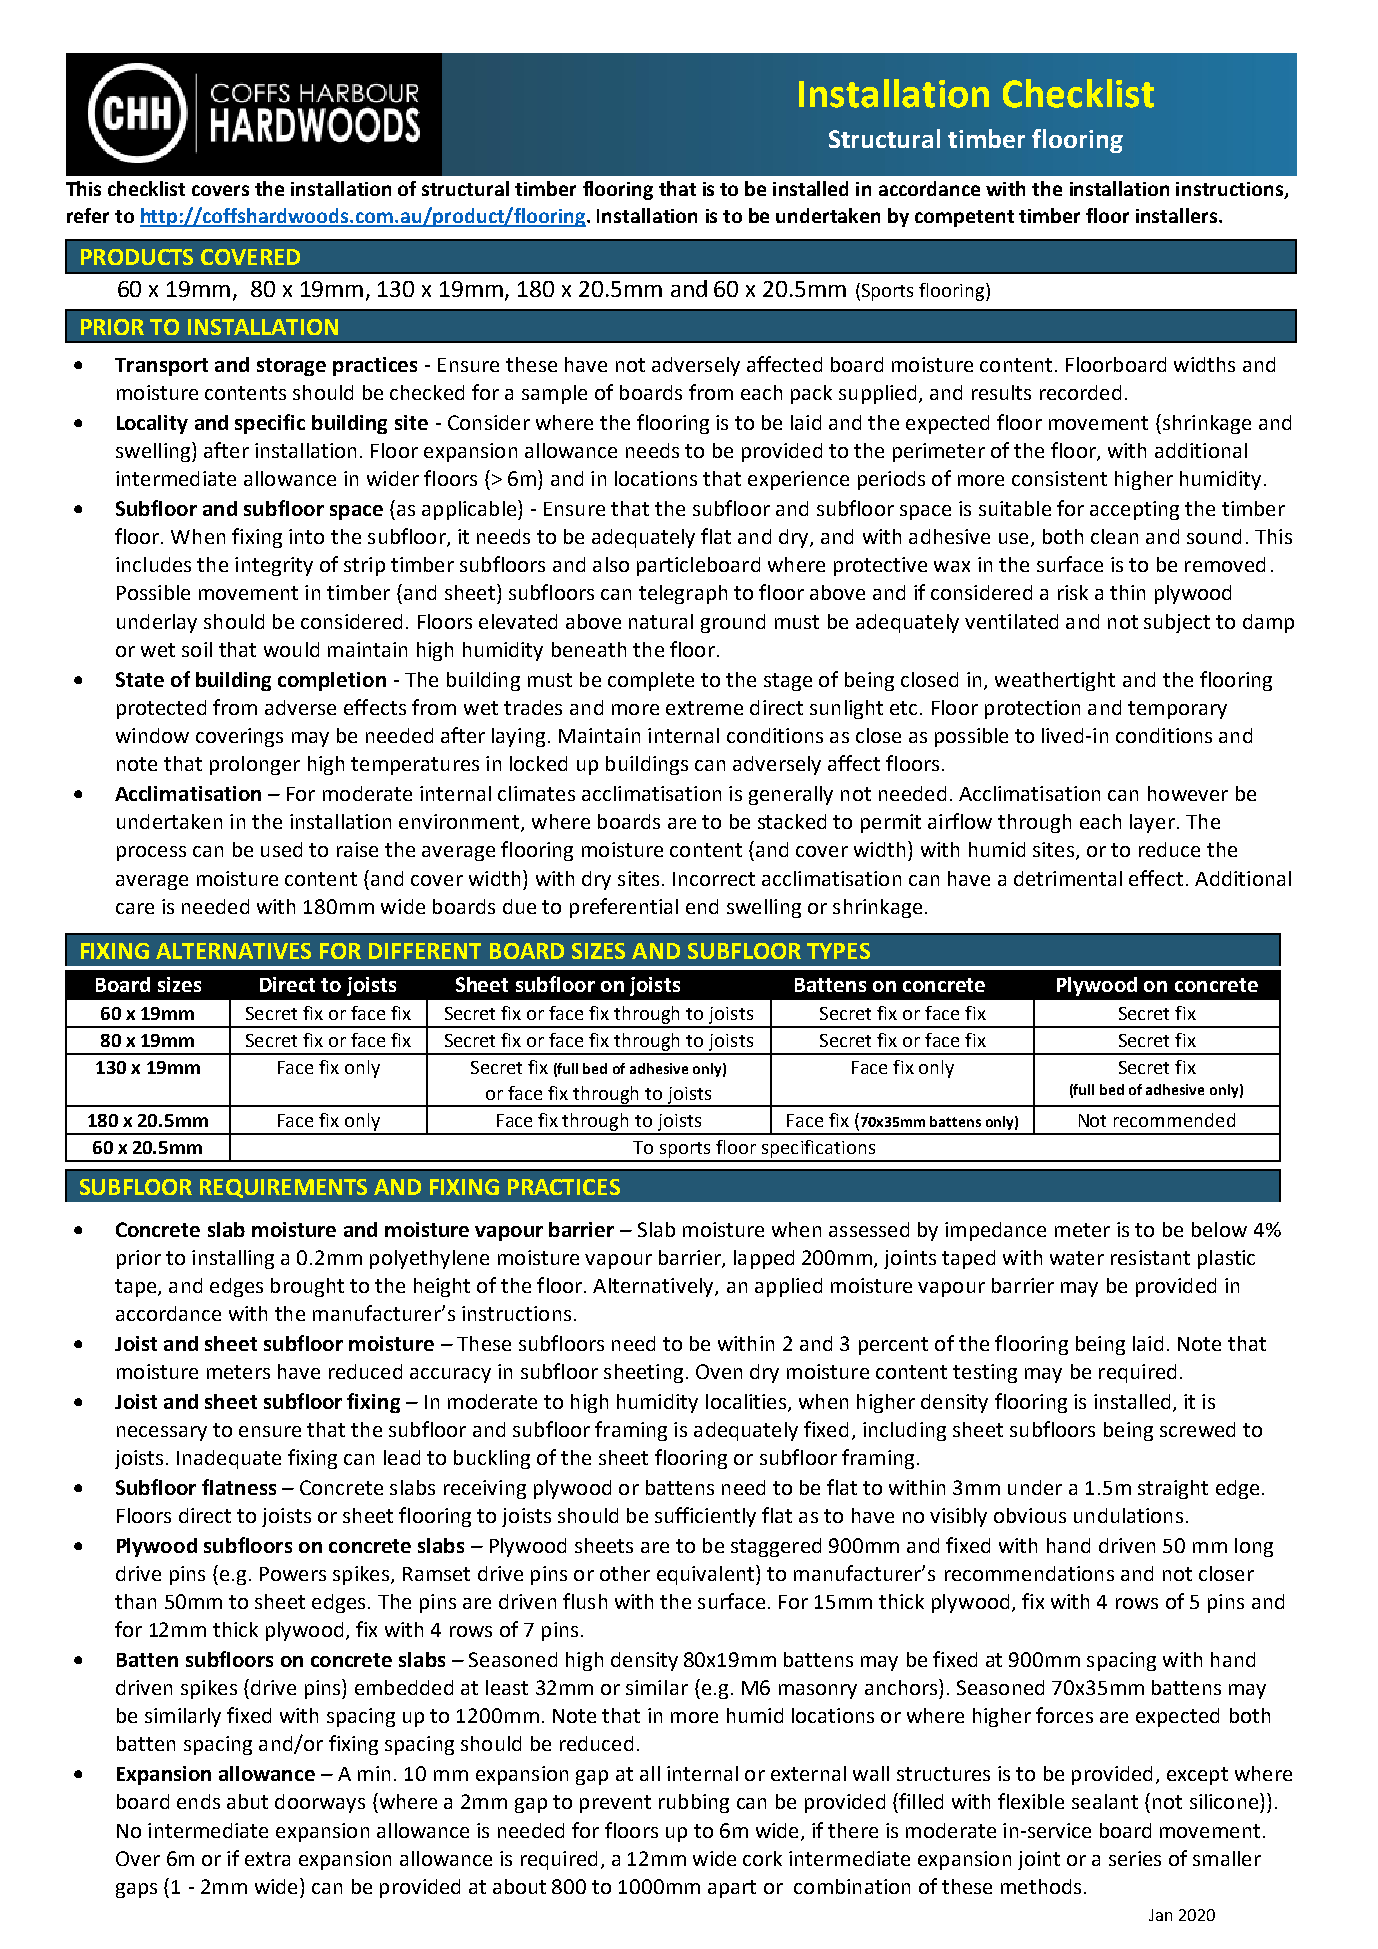 This image has width=1378, height=1949. What do you see at coordinates (811, 394) in the image?
I see `pack` at bounding box center [811, 394].
